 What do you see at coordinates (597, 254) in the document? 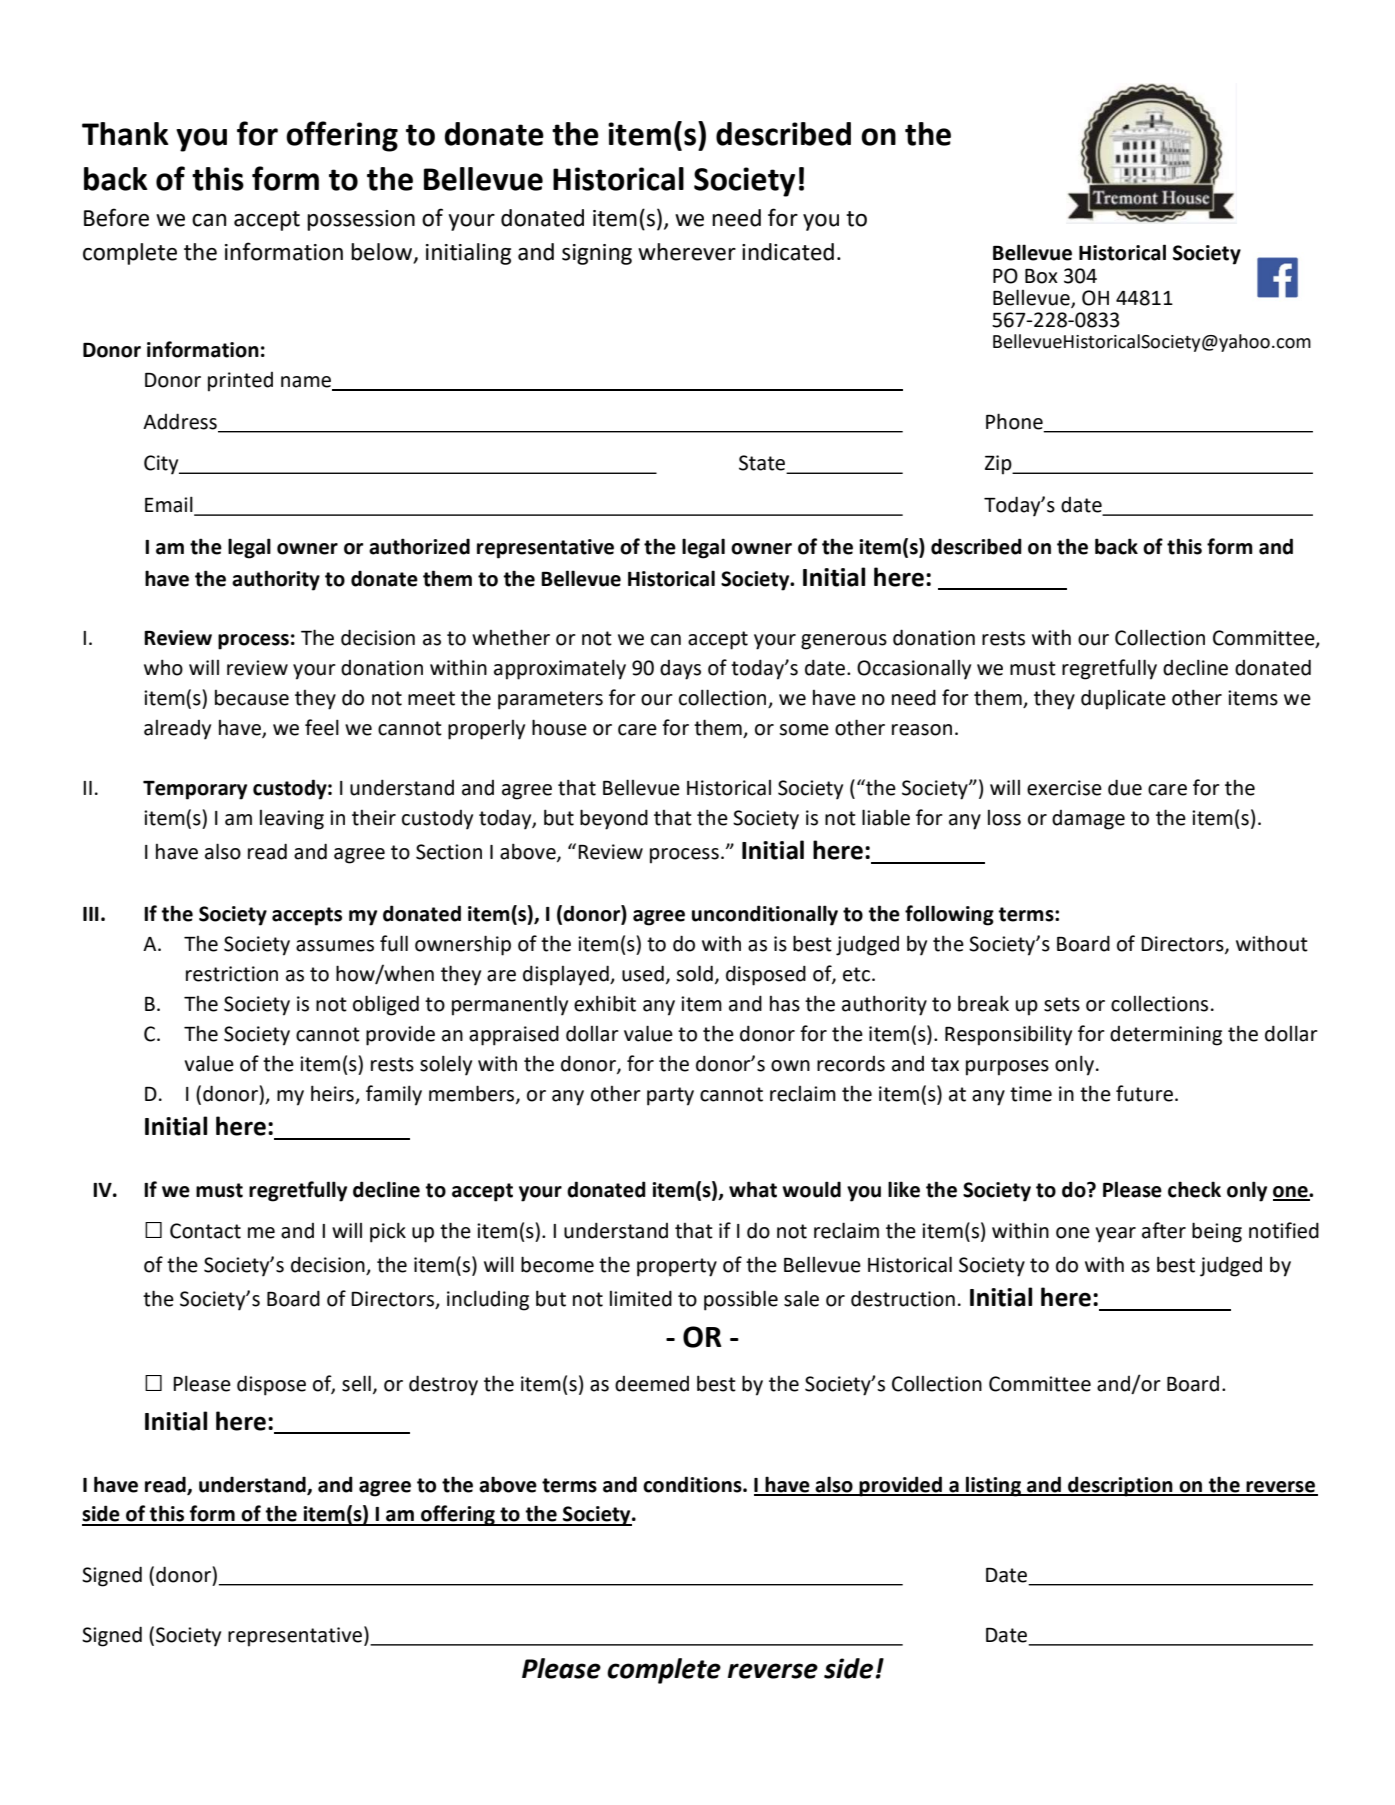
I see `signing` at bounding box center [597, 254].
